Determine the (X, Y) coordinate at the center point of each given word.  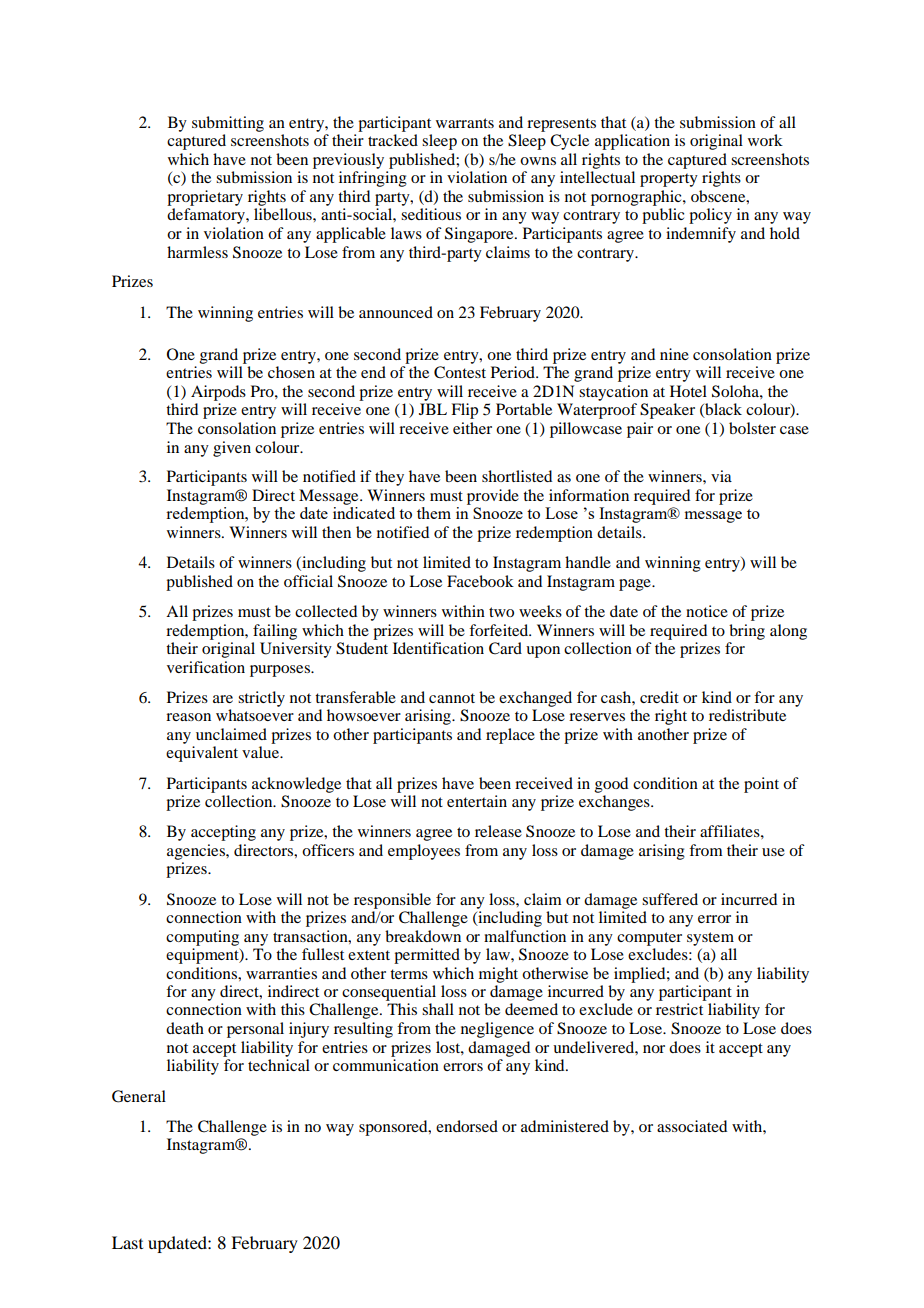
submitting (228, 124)
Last (127, 1242)
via (721, 476)
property (669, 180)
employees (424, 852)
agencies (197, 852)
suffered (670, 899)
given (232, 449)
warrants (465, 123)
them (434, 513)
